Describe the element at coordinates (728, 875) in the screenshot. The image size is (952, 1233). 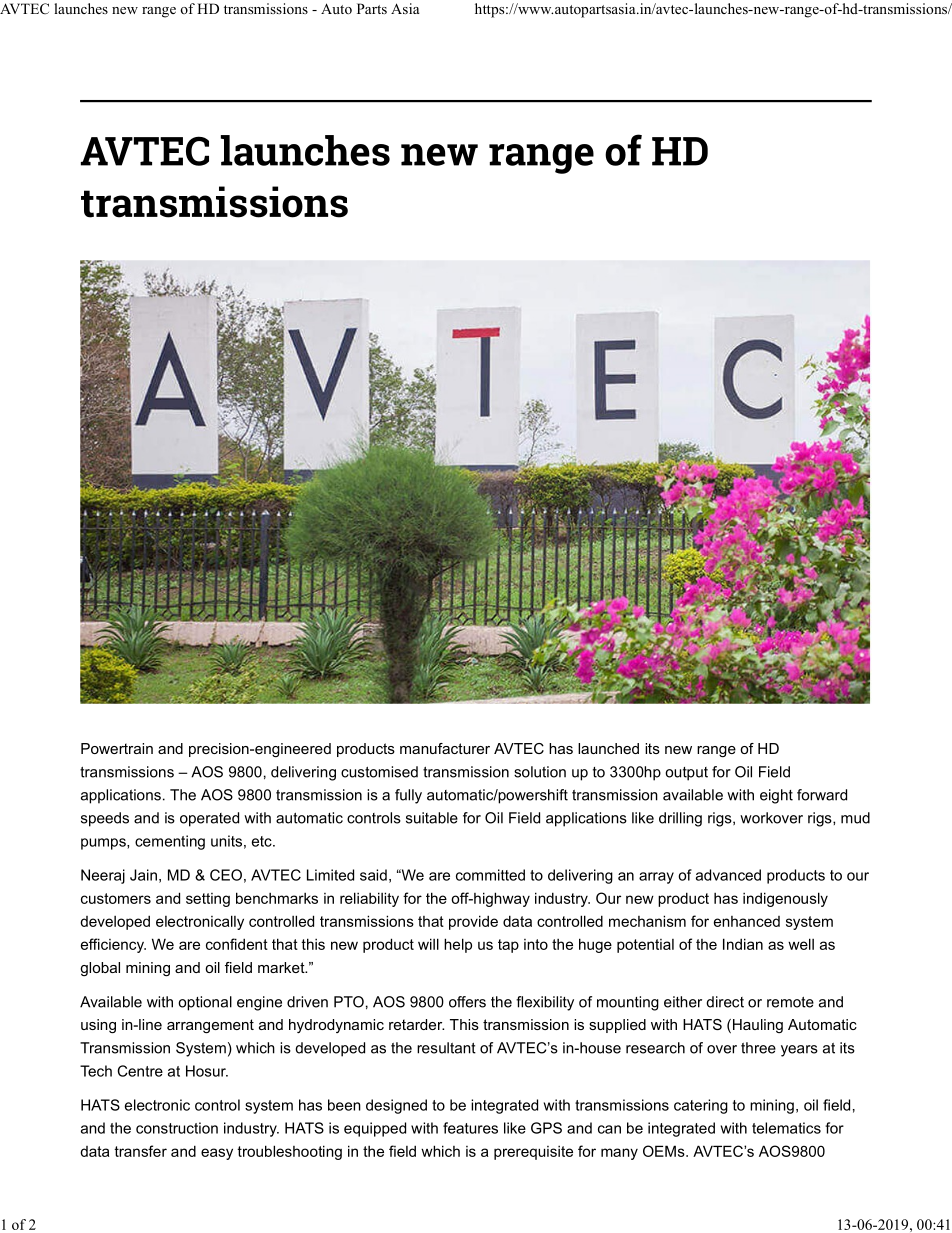
I see `advanced` at that location.
